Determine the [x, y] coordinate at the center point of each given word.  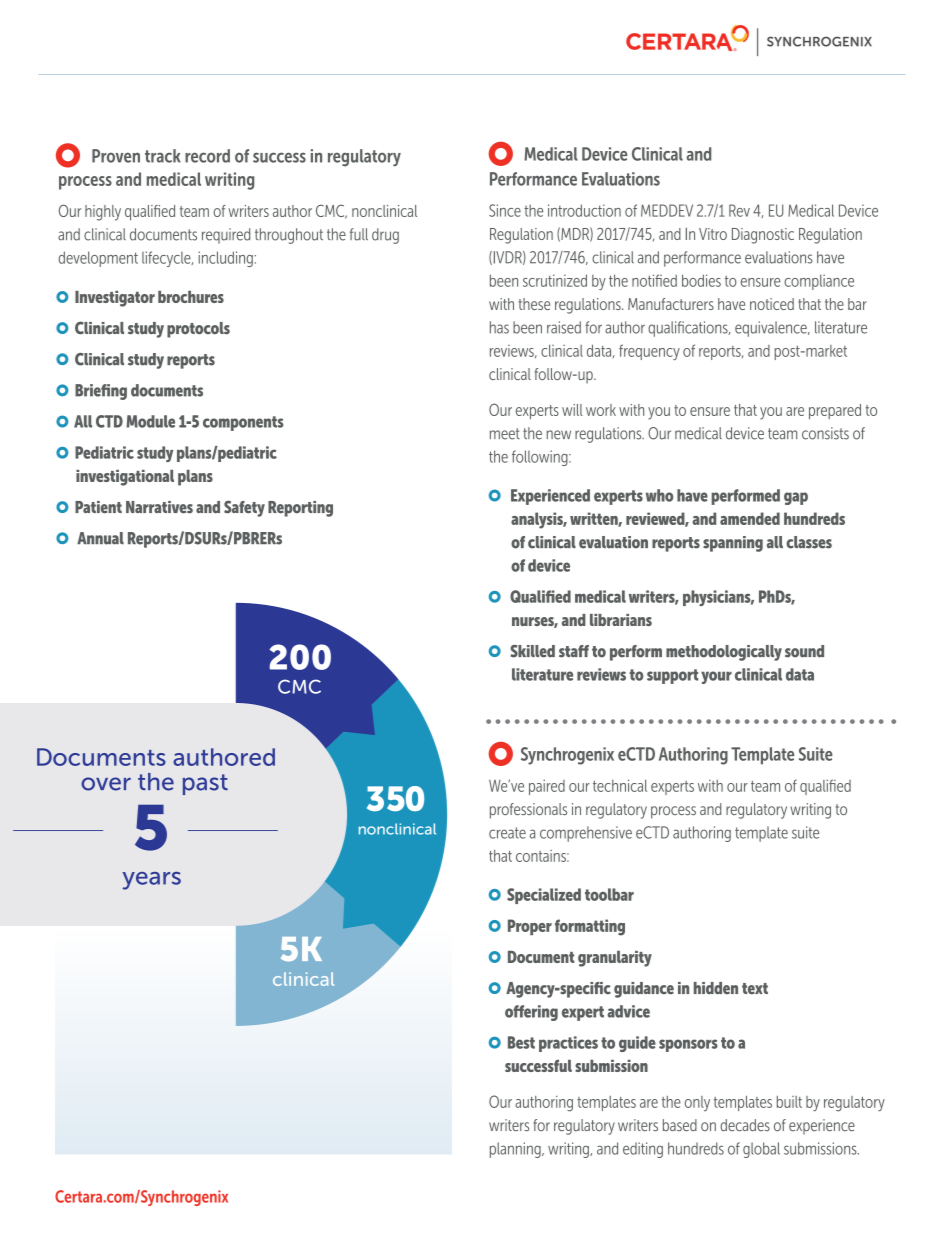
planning [516, 1150]
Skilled [532, 651]
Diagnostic [763, 236]
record [207, 156]
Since [505, 210]
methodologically [724, 653]
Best [521, 1042]
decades [745, 1125]
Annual [100, 538]
